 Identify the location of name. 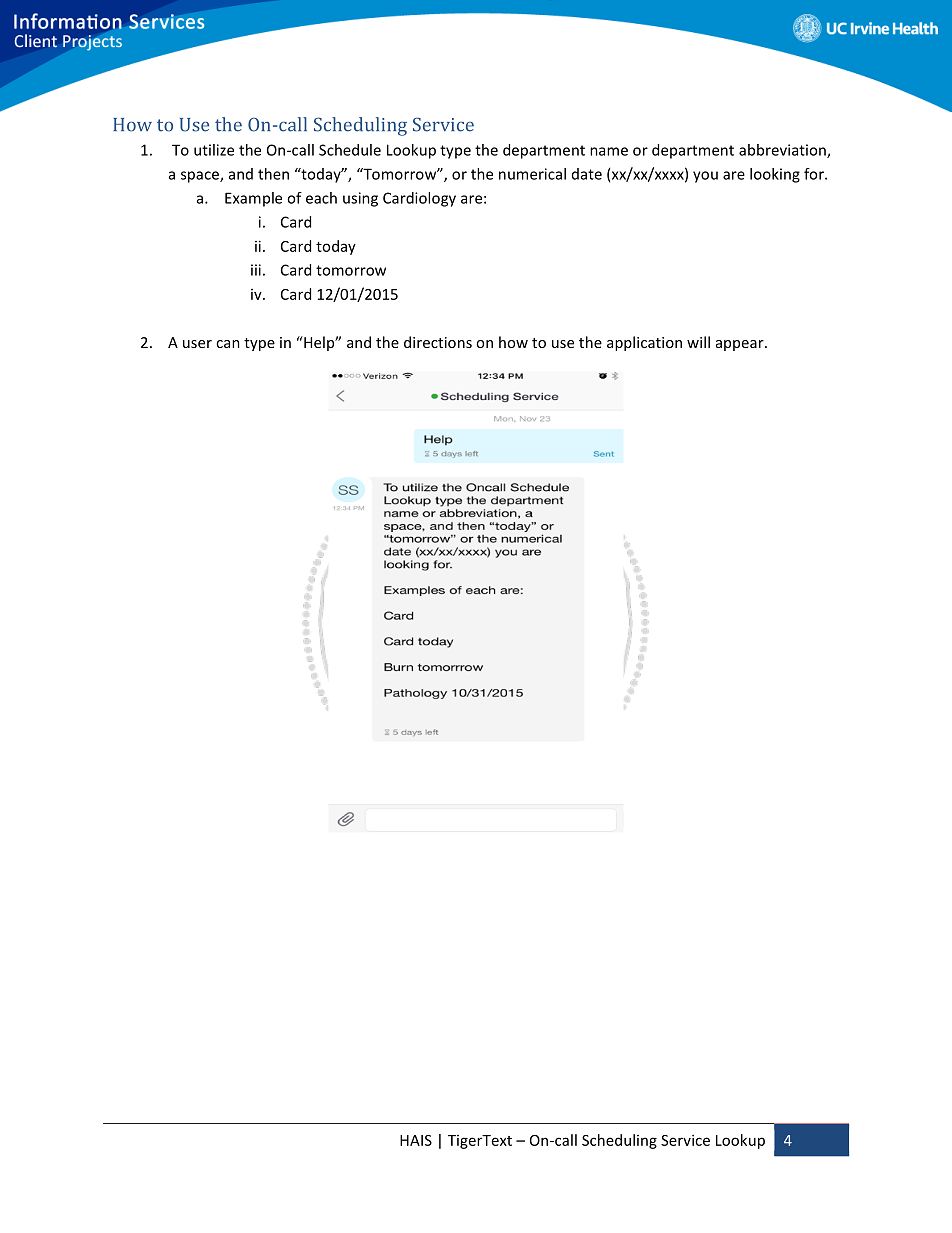
(609, 151).
